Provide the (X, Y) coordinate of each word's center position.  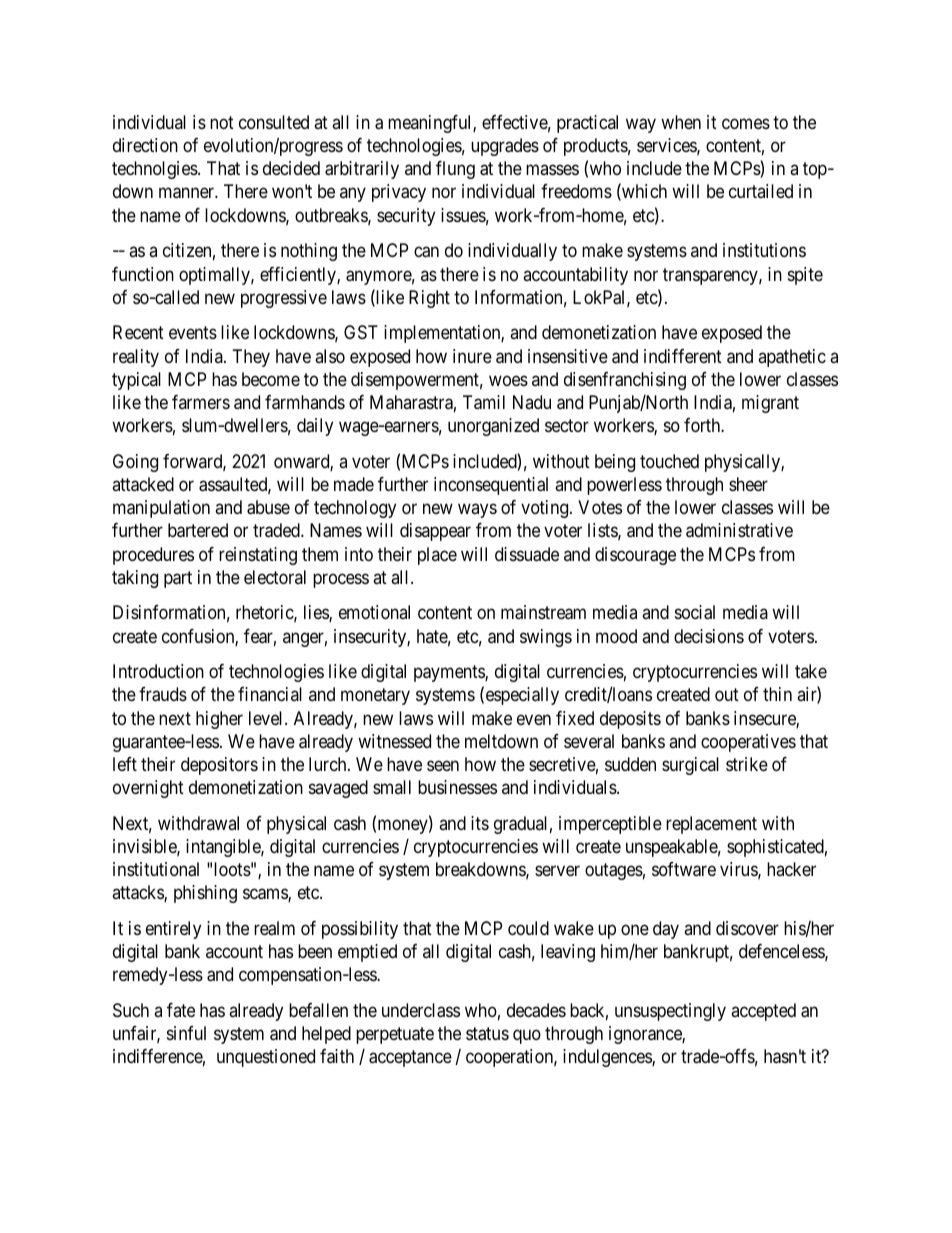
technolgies (155, 170)
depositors (219, 766)
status (487, 1034)
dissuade (527, 554)
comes (746, 123)
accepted (763, 1012)
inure (472, 356)
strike (747, 764)
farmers (201, 402)
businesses (457, 787)
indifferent (683, 356)
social (695, 612)
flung (455, 170)
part (178, 579)
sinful (186, 1033)
